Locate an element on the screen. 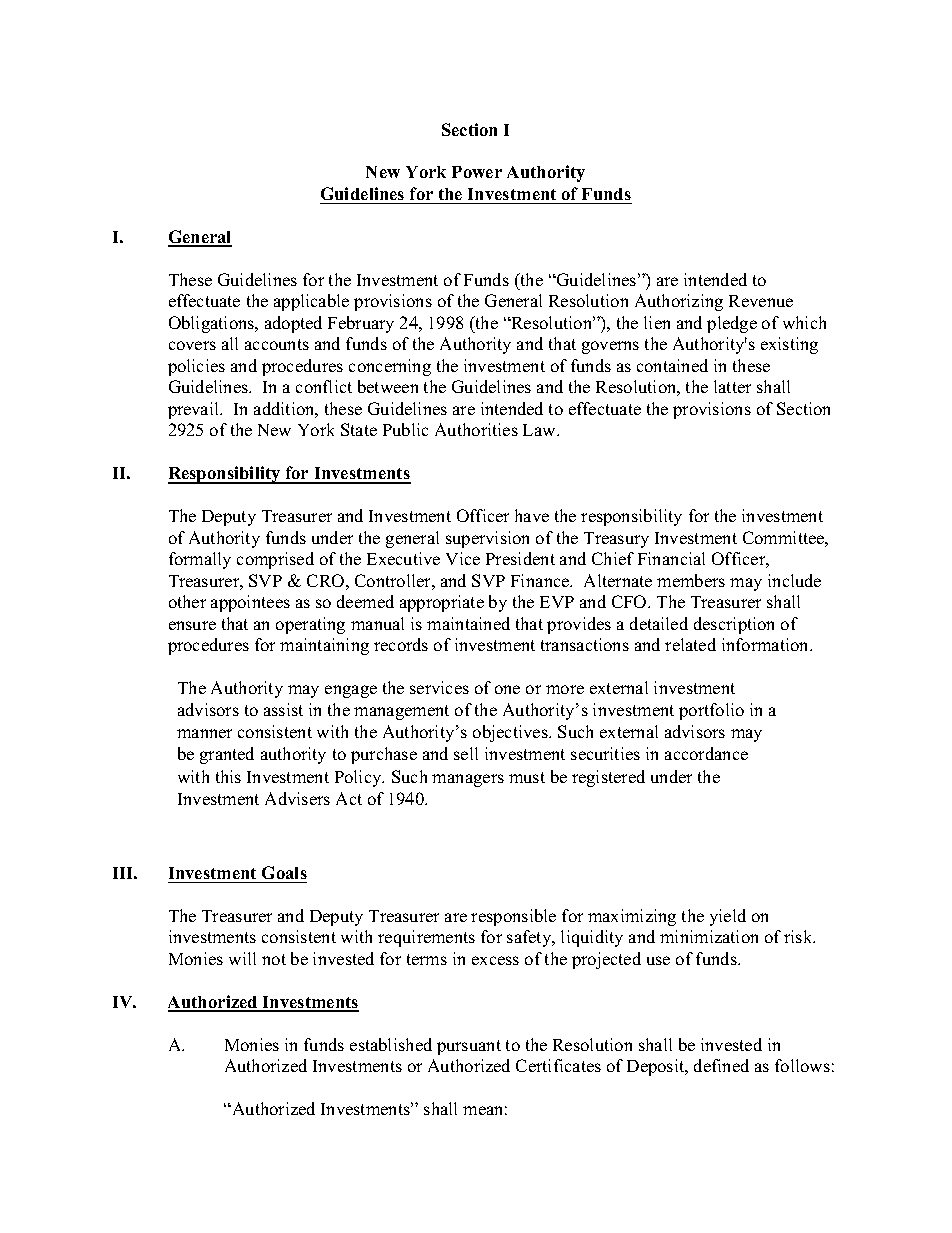  Revenue is located at coordinates (761, 301).
